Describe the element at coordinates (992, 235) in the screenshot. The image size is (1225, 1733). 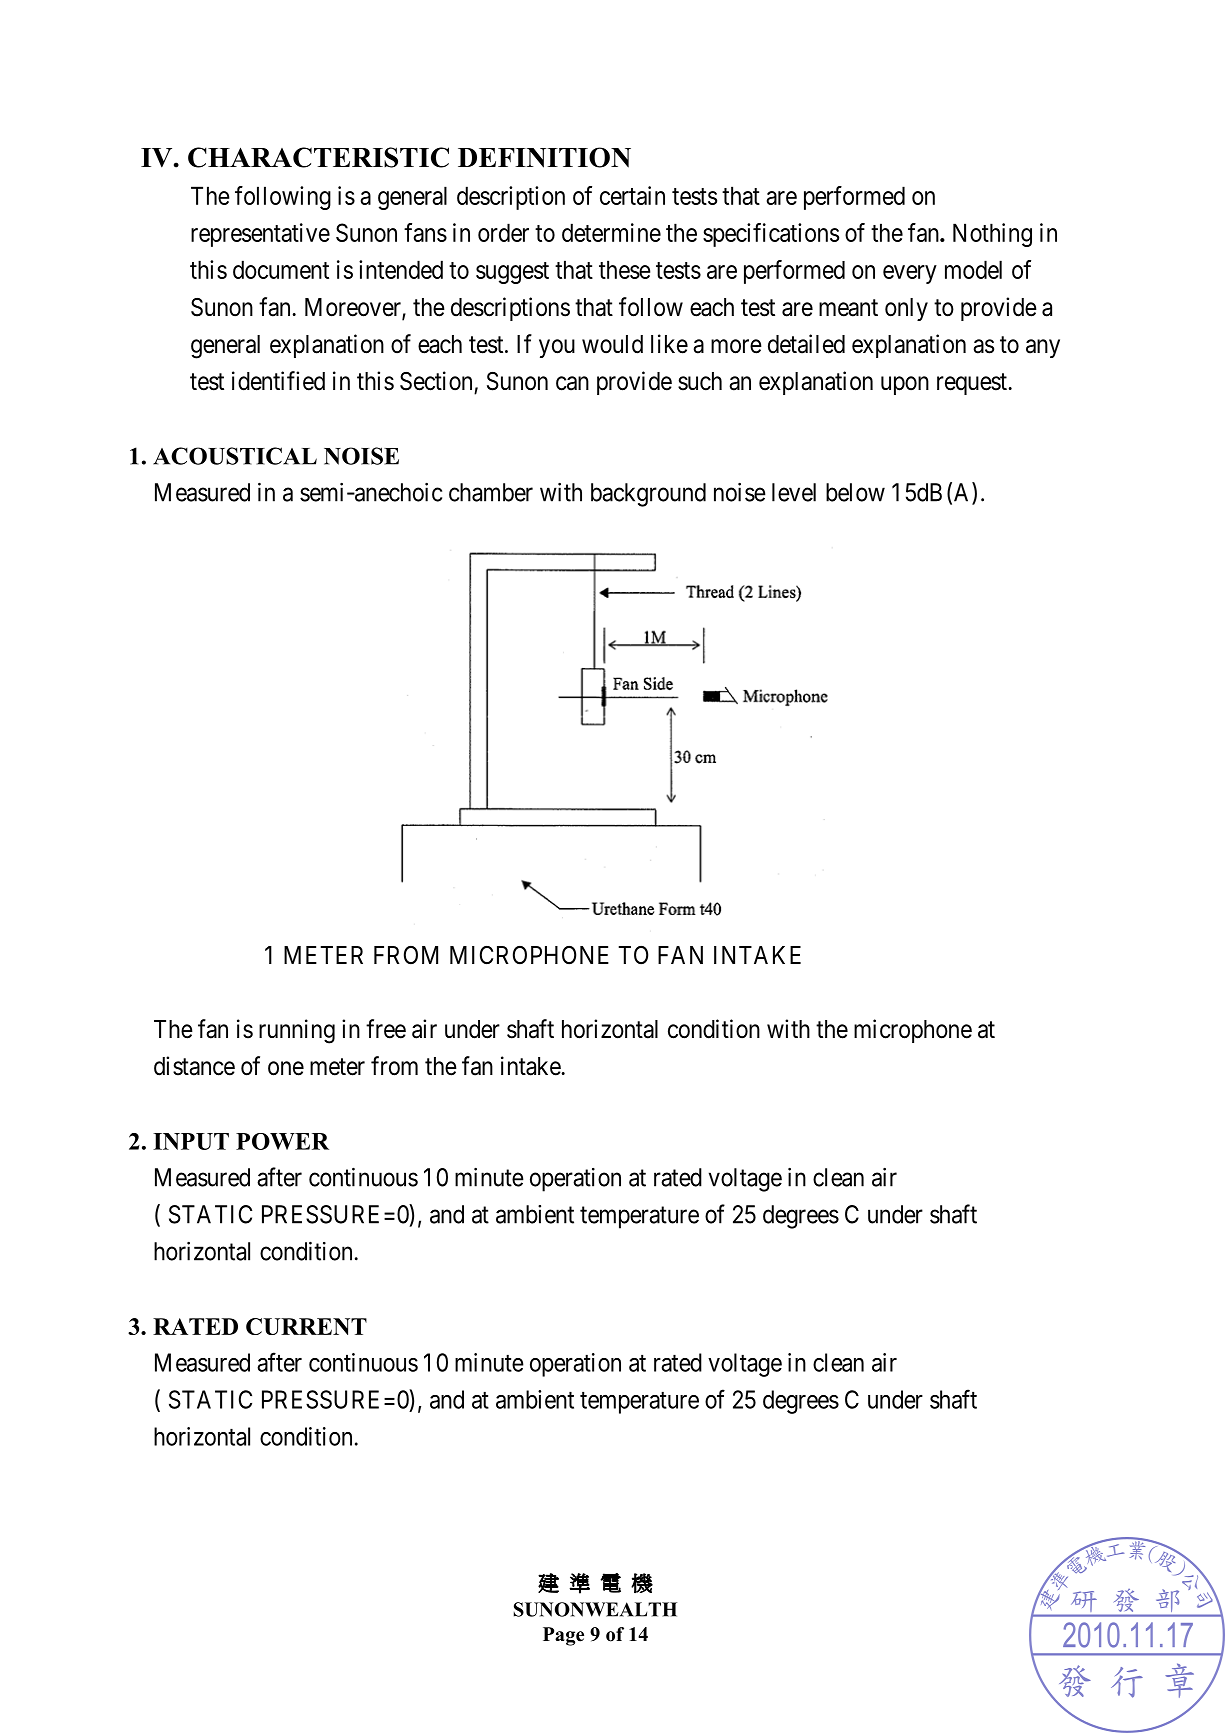
I see `Nothing` at that location.
